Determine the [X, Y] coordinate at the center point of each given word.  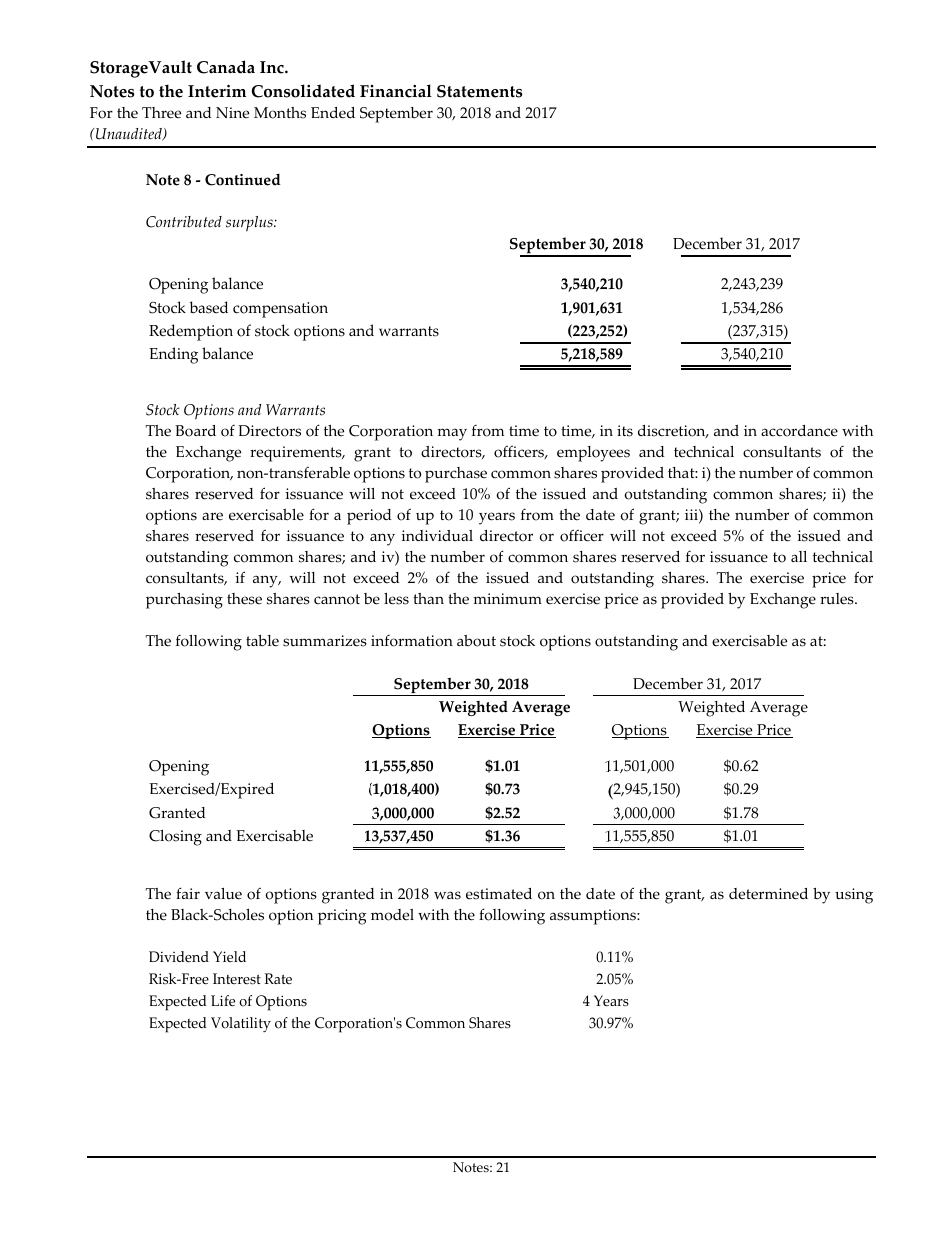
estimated [499, 894]
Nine [232, 113]
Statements [480, 91]
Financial [396, 91]
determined [768, 894]
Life [223, 1001]
